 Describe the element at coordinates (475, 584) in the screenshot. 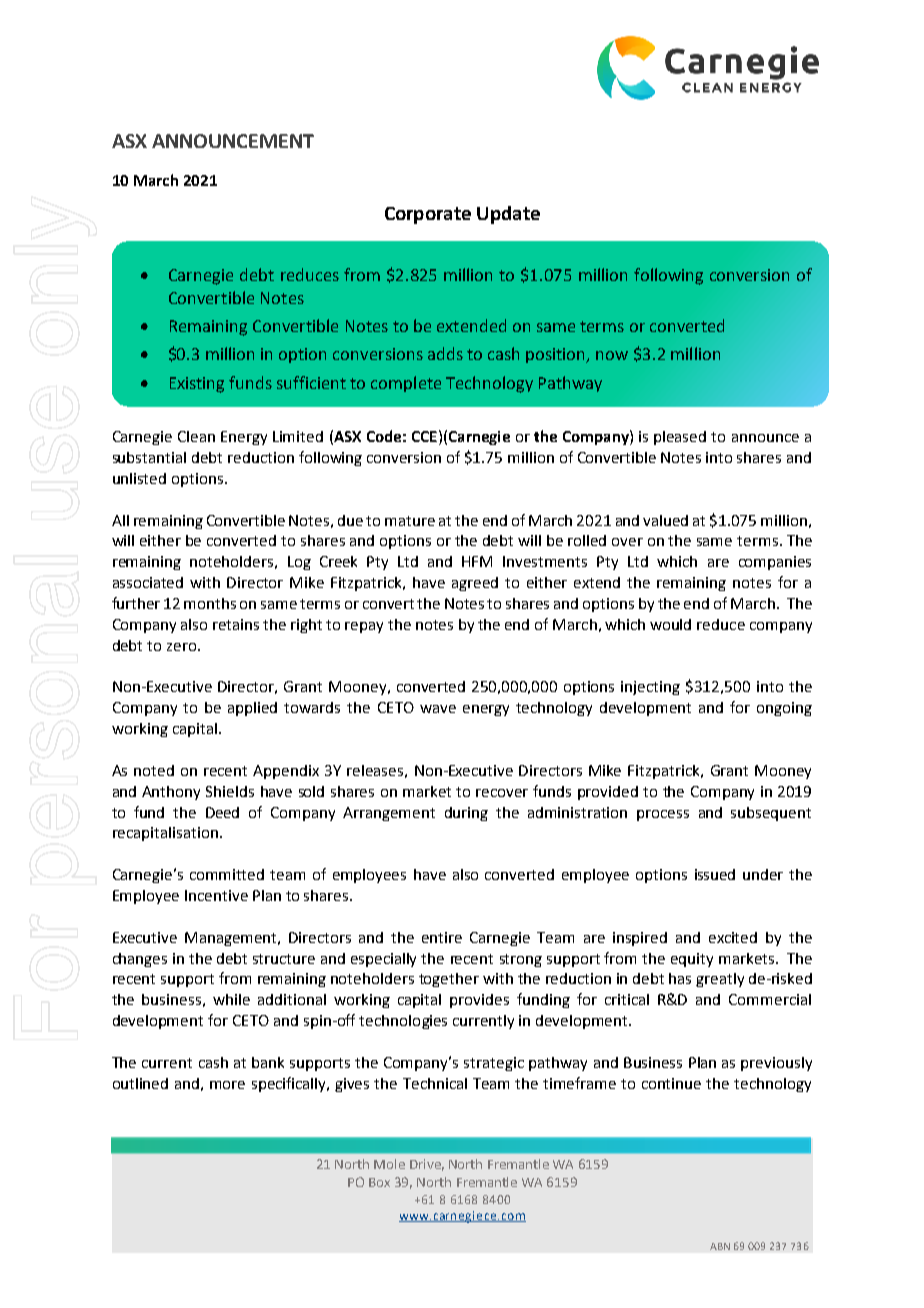

I see `agreed` at that location.
